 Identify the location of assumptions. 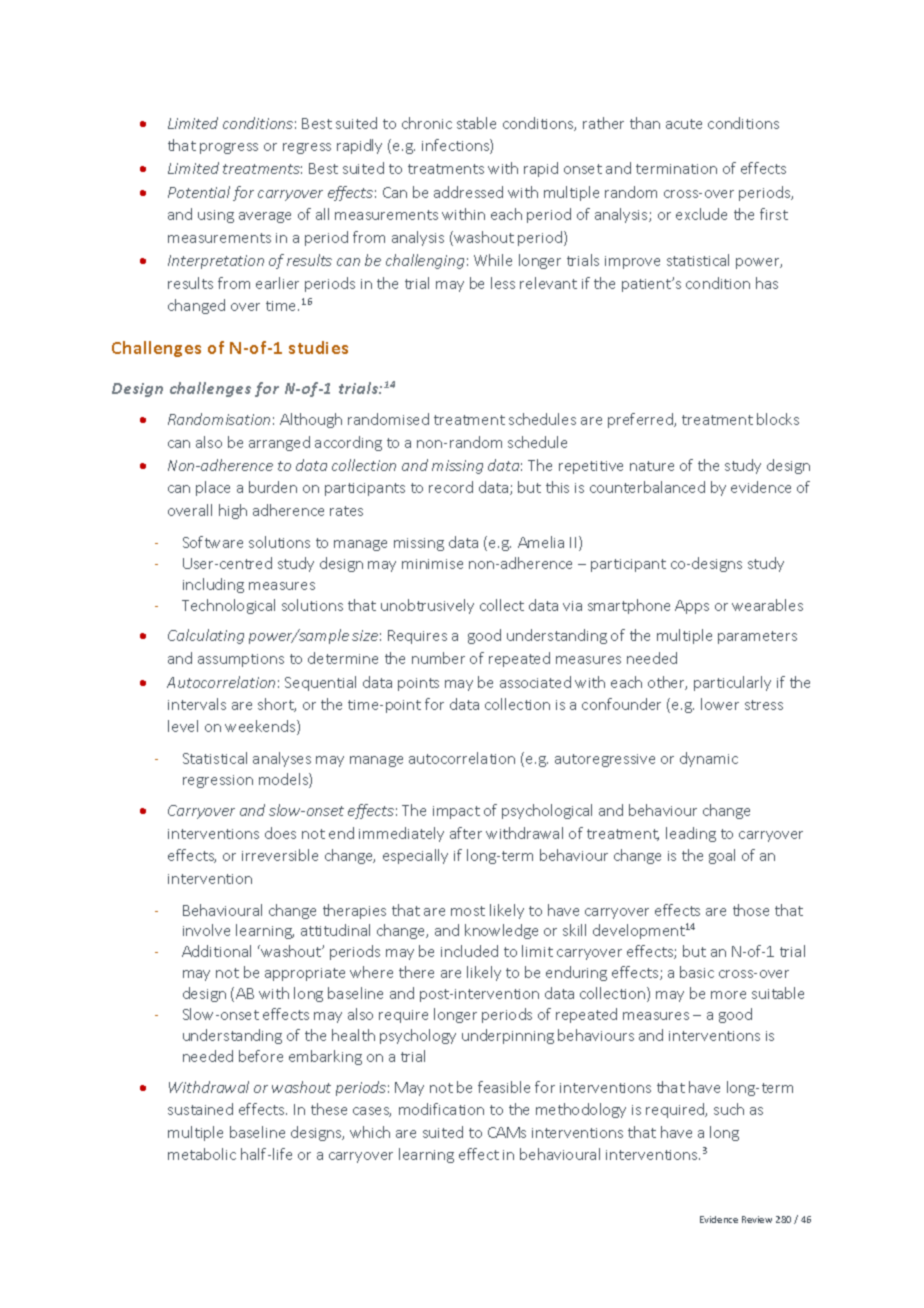
(241, 660).
